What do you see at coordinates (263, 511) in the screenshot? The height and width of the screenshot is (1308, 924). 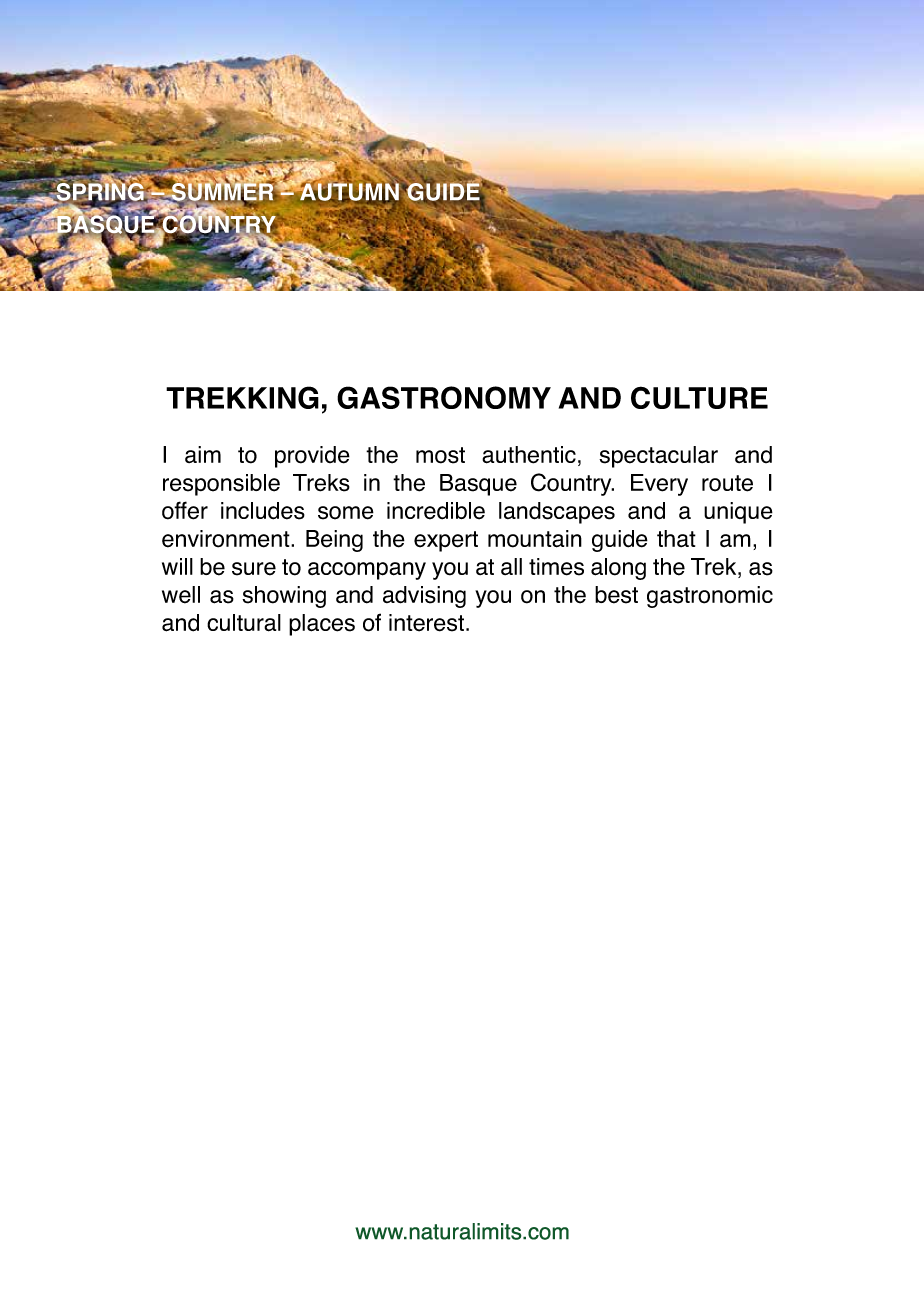 I see `includes` at bounding box center [263, 511].
